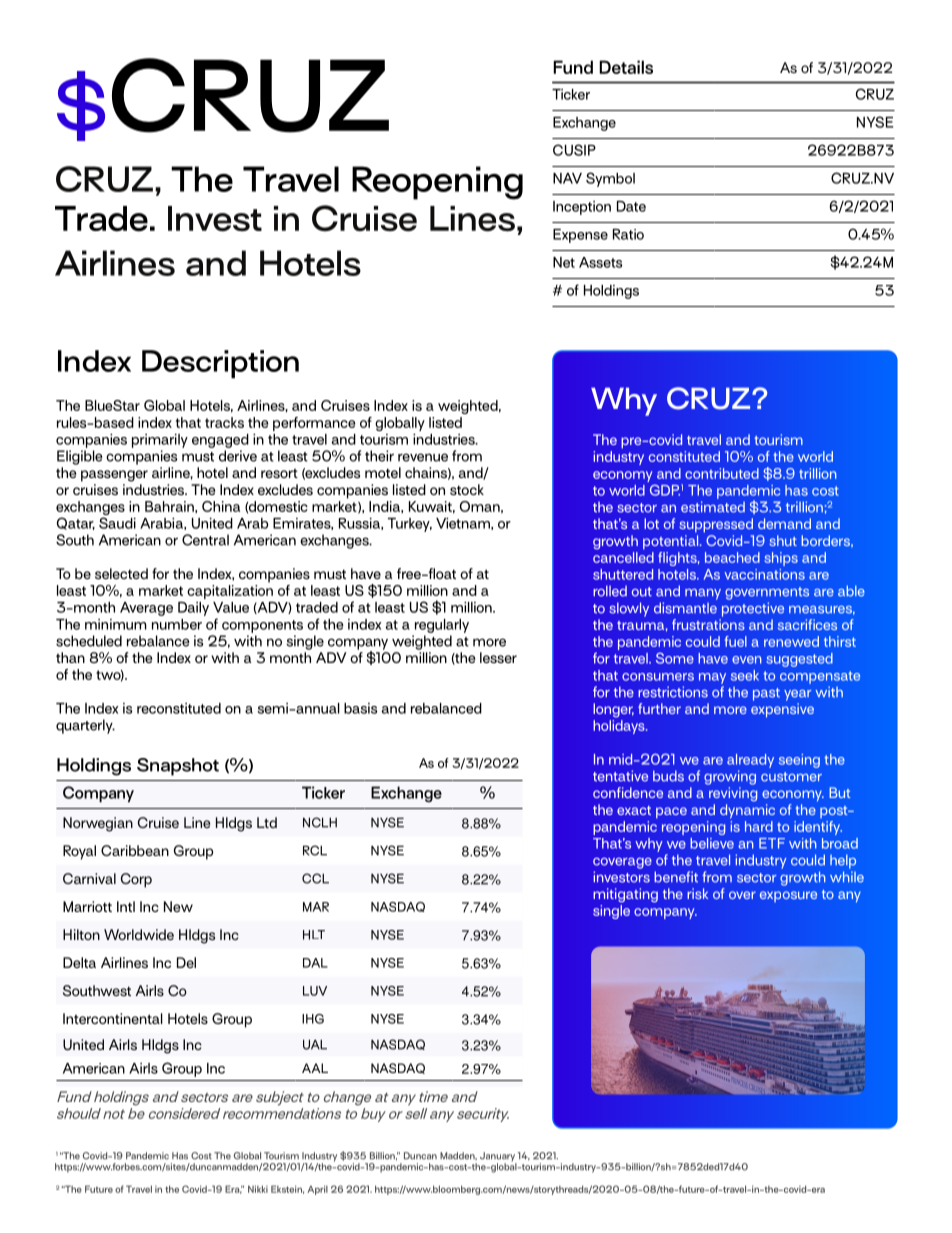  I want to click on Description, so click(220, 364).
